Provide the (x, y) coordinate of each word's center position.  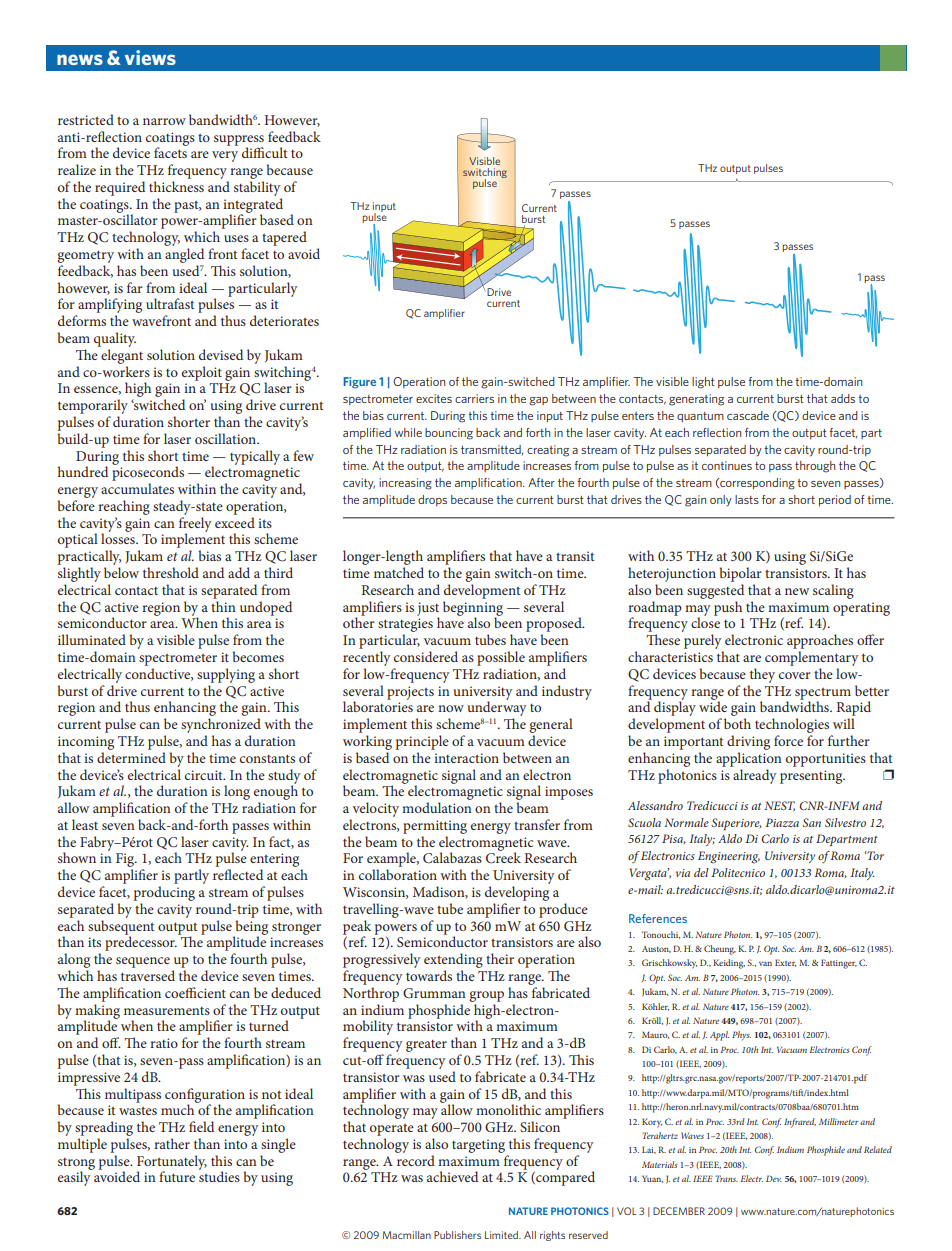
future (177, 1176)
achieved (452, 1176)
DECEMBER (679, 1211)
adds (843, 398)
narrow (164, 121)
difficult (264, 152)
